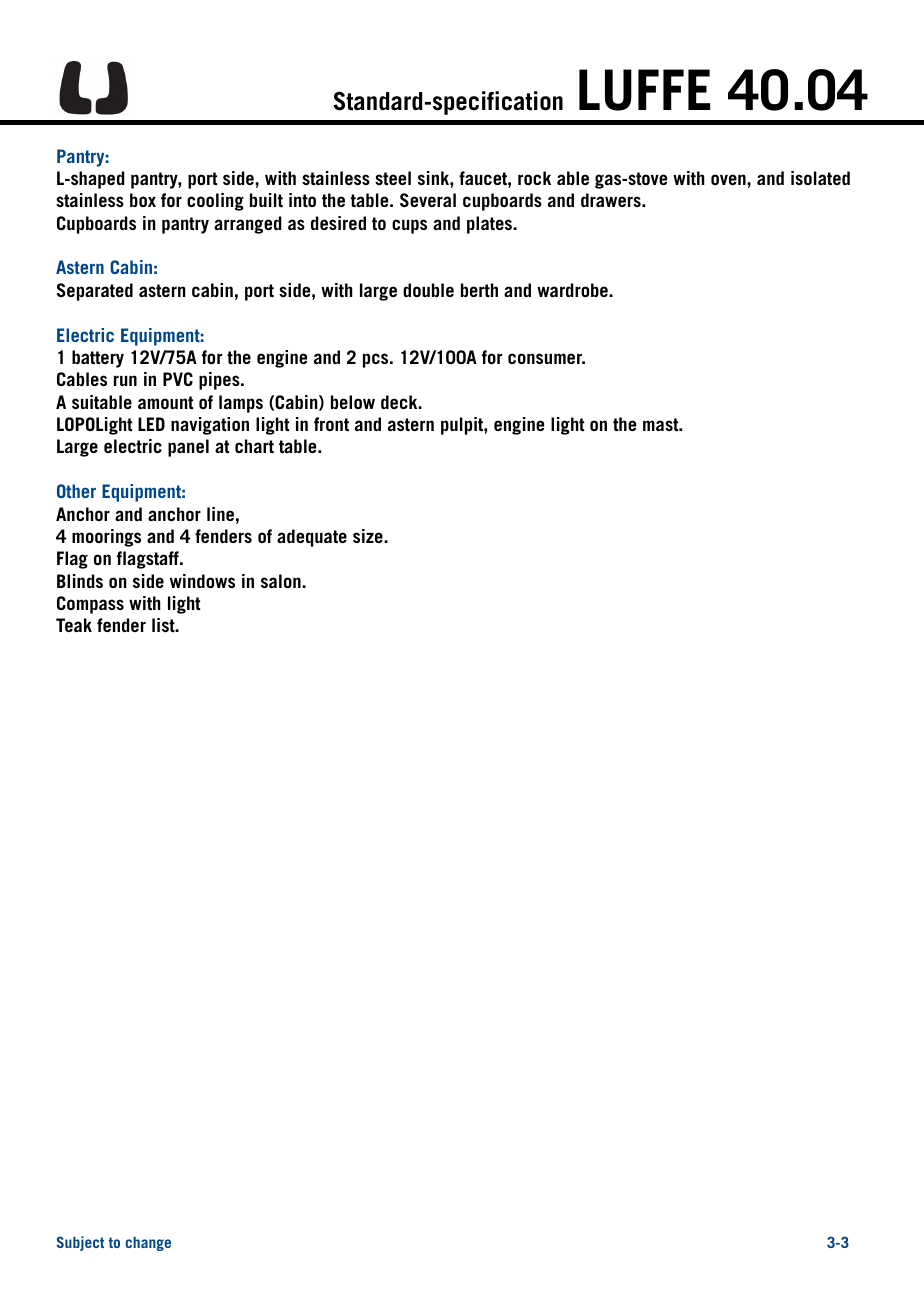 This screenshot has height=1308, width=924. I want to click on size, so click(369, 536).
